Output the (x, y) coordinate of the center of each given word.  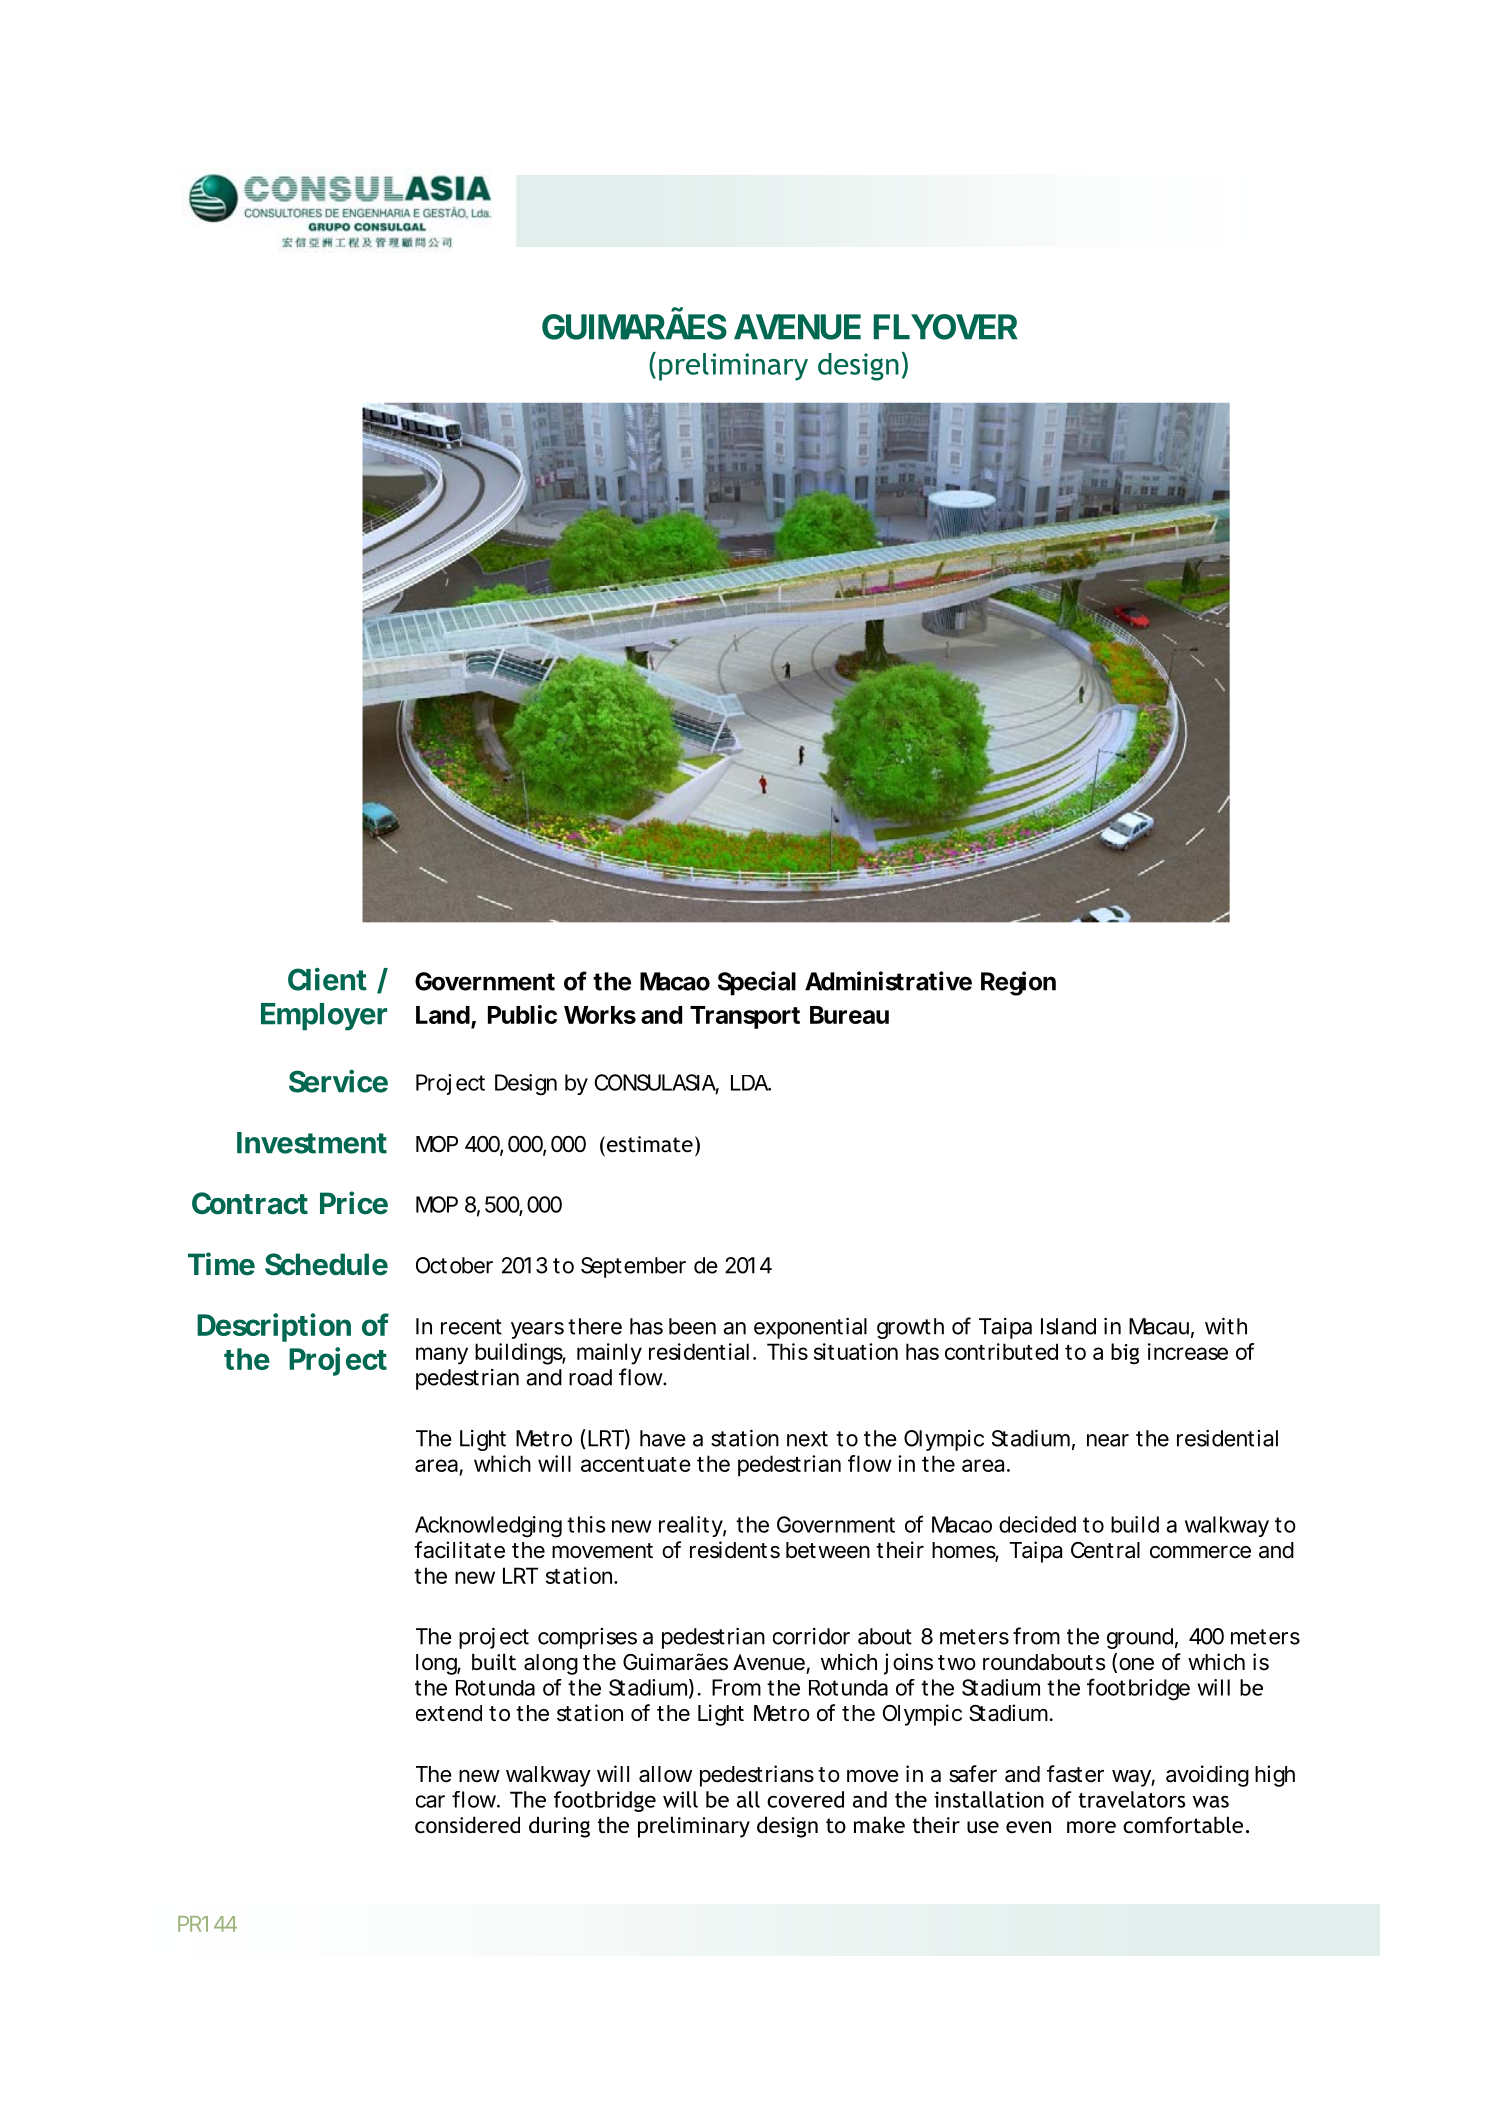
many (442, 1356)
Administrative (888, 981)
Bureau (849, 1015)
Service (338, 1081)
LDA (750, 1083)
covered (805, 1799)
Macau (1159, 1326)
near (1108, 1440)
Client (327, 979)
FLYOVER (946, 327)
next (807, 1439)
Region (1018, 983)
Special (757, 983)
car (430, 1801)
